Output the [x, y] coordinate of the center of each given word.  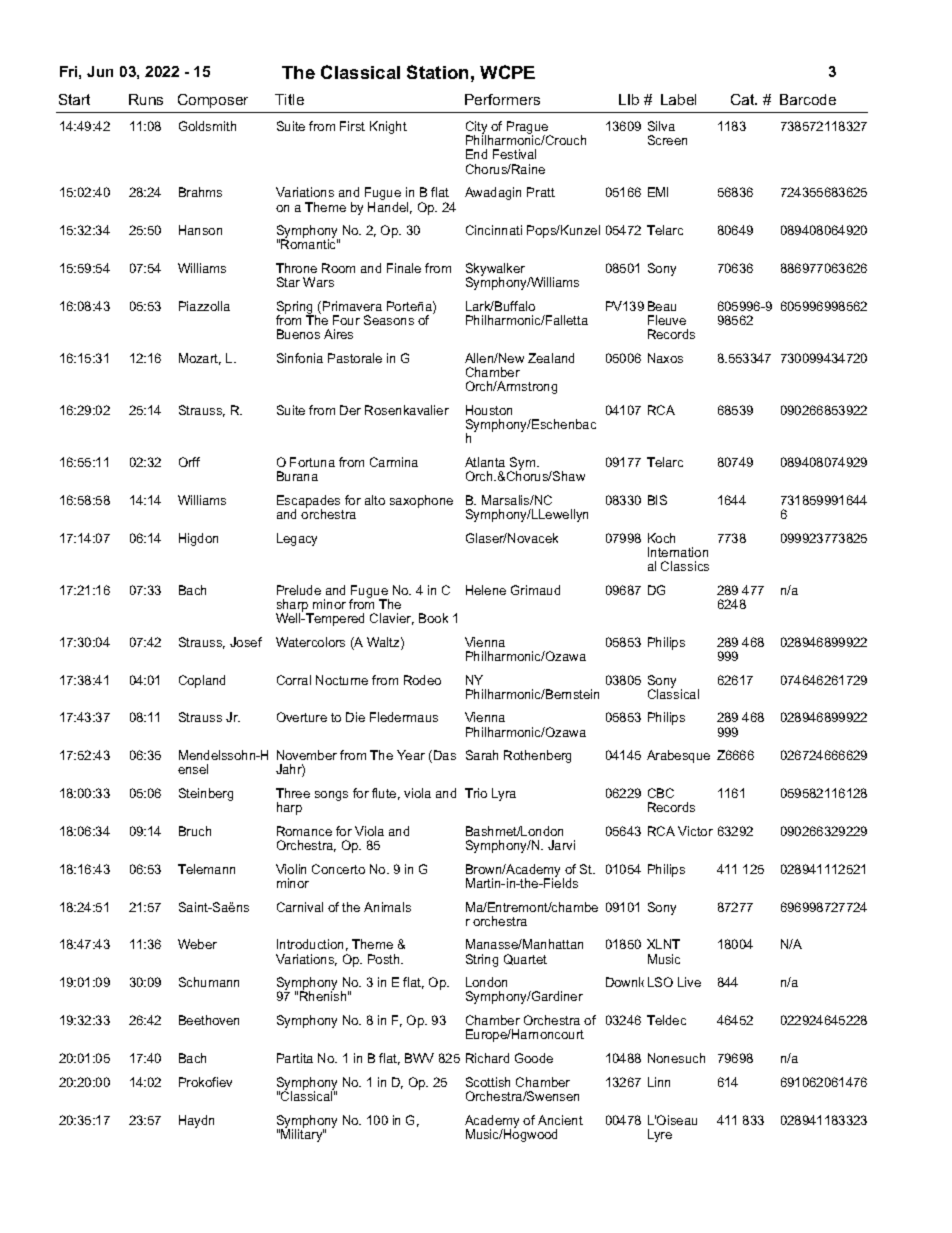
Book [433, 618]
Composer [213, 101]
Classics [685, 566]
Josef [246, 642]
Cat [744, 99]
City [477, 129]
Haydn [196, 1121]
